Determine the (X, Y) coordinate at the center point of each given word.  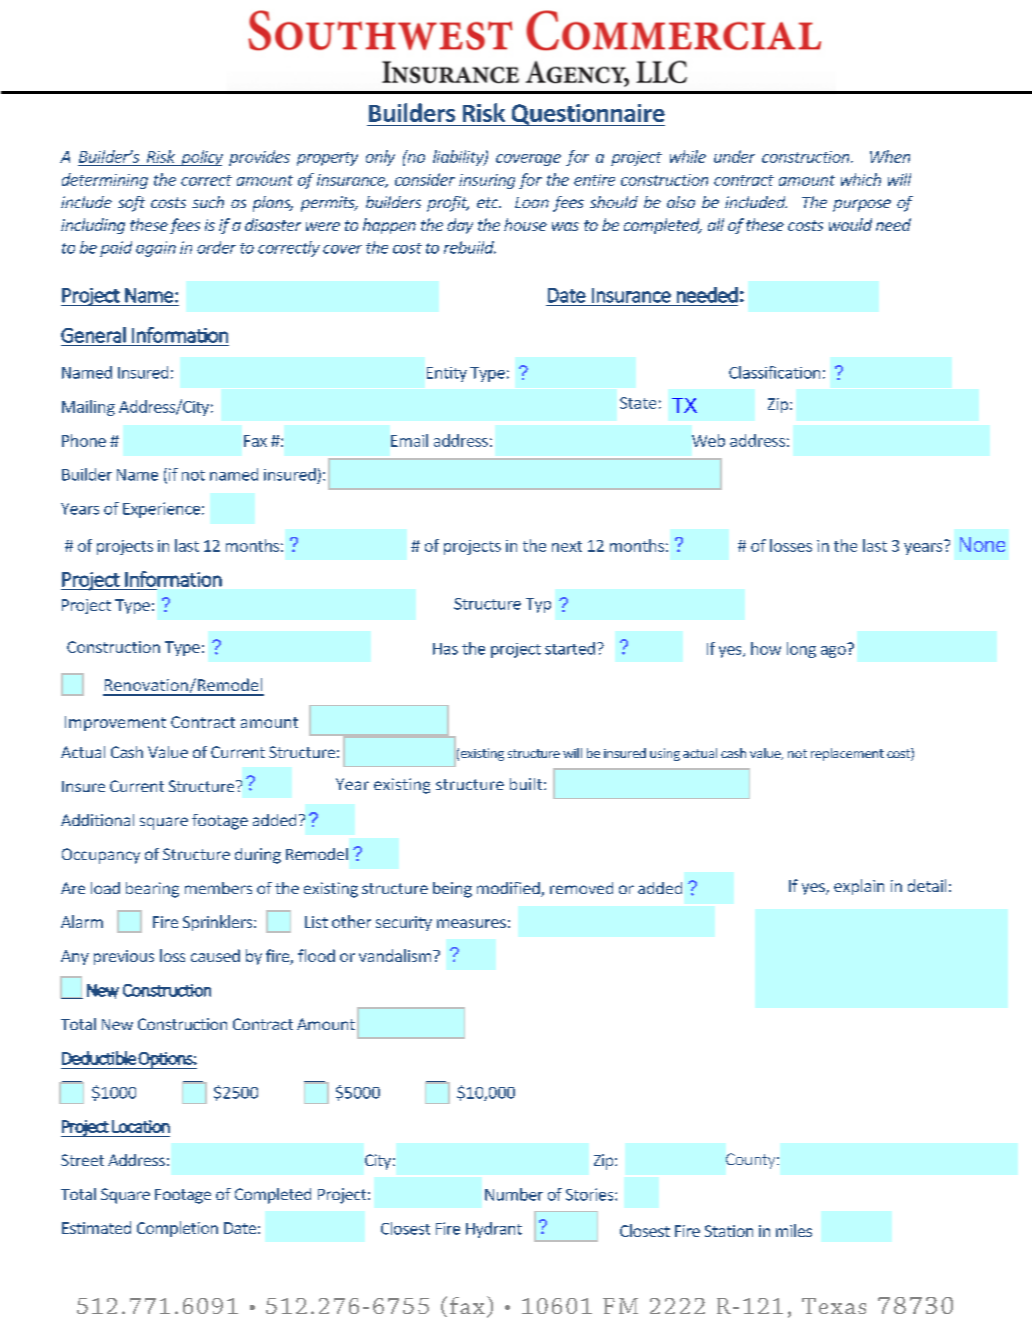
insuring (487, 181)
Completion (177, 1229)
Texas (834, 1306)
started (570, 648)
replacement (847, 754)
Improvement (115, 723)
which (861, 179)
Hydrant (494, 1230)
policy (201, 158)
